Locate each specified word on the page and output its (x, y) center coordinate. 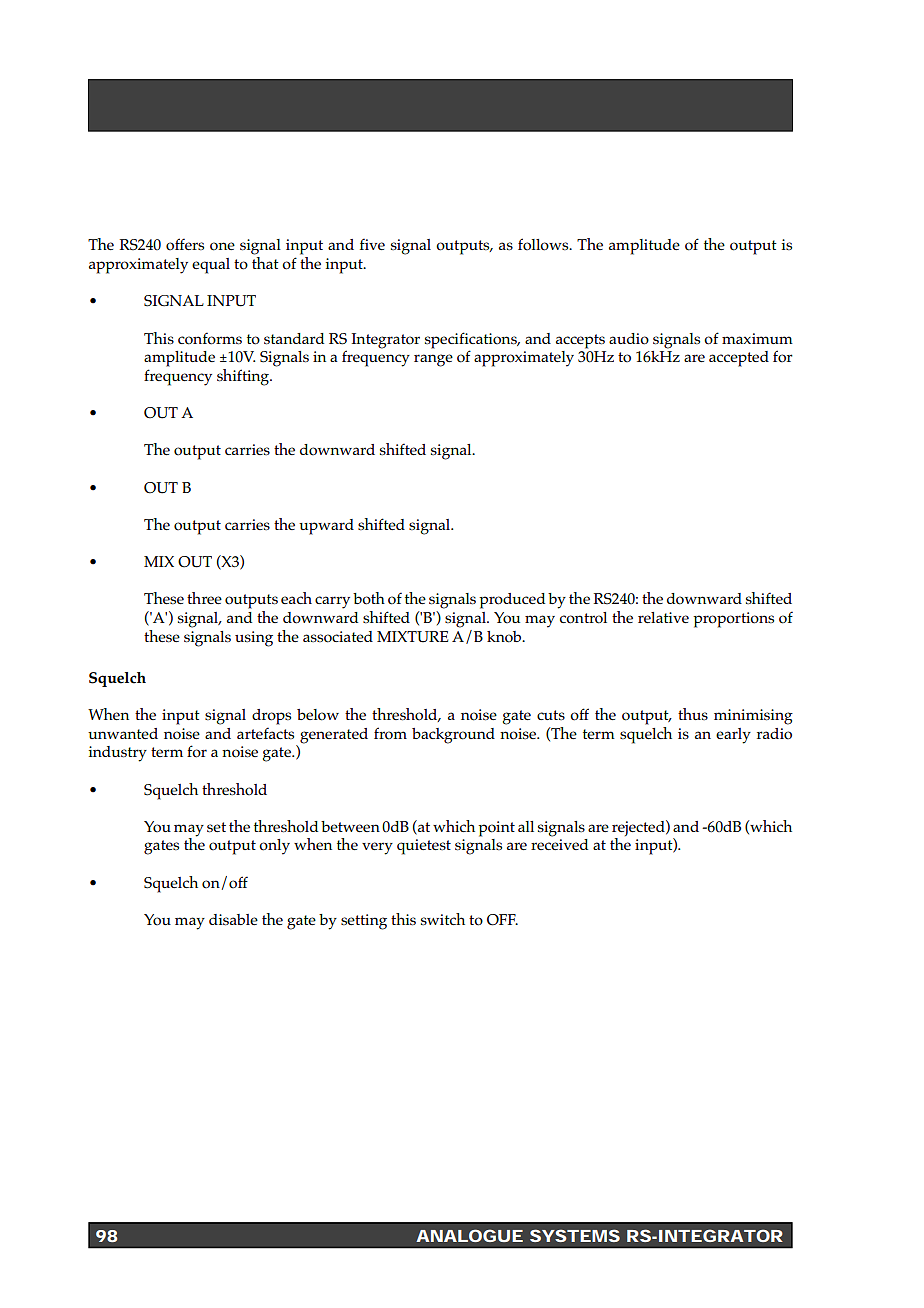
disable (233, 920)
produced (512, 601)
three (204, 598)
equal (211, 266)
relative (663, 617)
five (372, 244)
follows (544, 244)
